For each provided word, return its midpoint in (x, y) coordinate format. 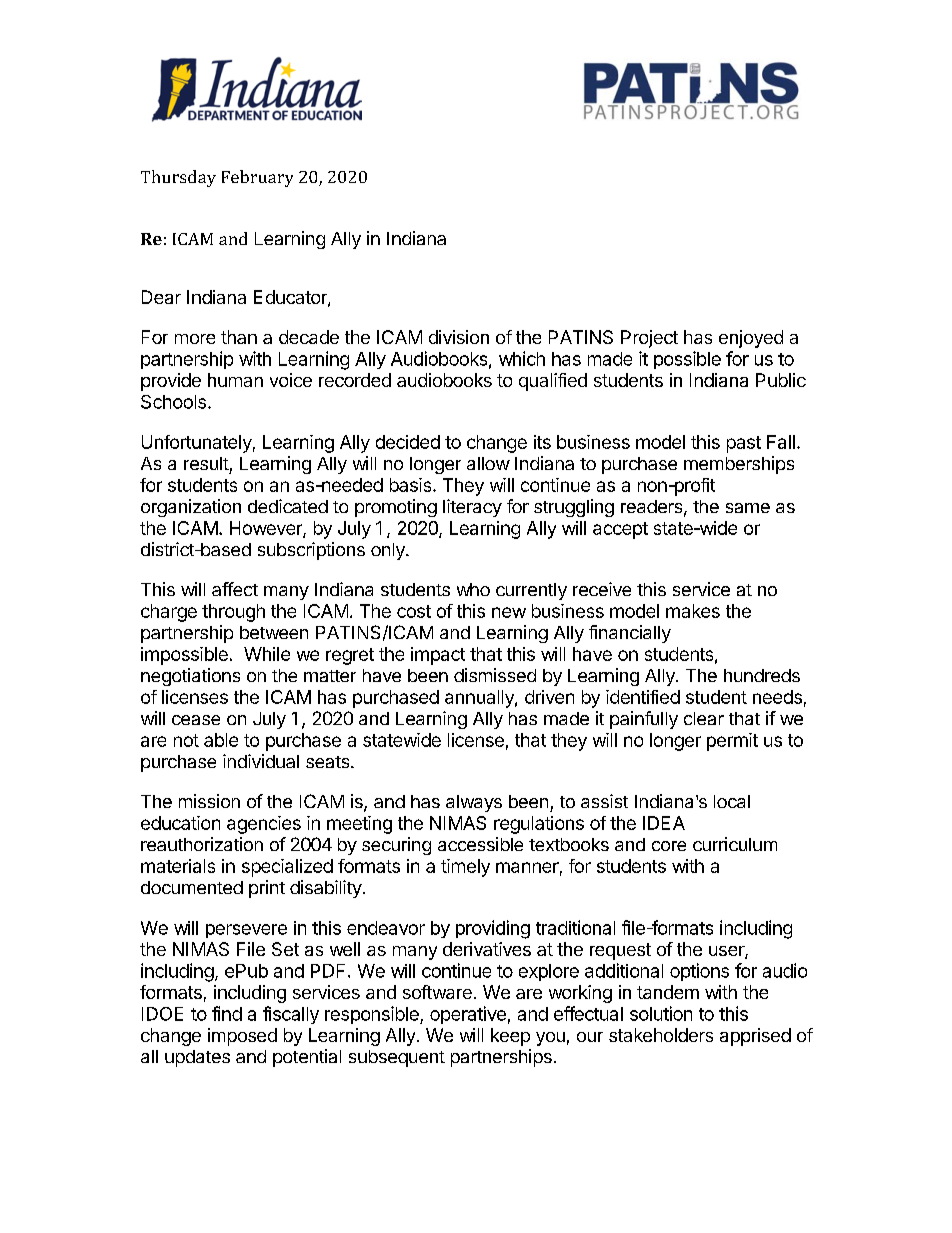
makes (693, 611)
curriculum (735, 844)
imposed (242, 1037)
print (267, 889)
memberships (739, 465)
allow (488, 463)
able (221, 740)
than (239, 337)
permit (732, 742)
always (474, 803)
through (233, 613)
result (206, 463)
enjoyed (751, 339)
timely (465, 868)
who (473, 589)
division (459, 337)
